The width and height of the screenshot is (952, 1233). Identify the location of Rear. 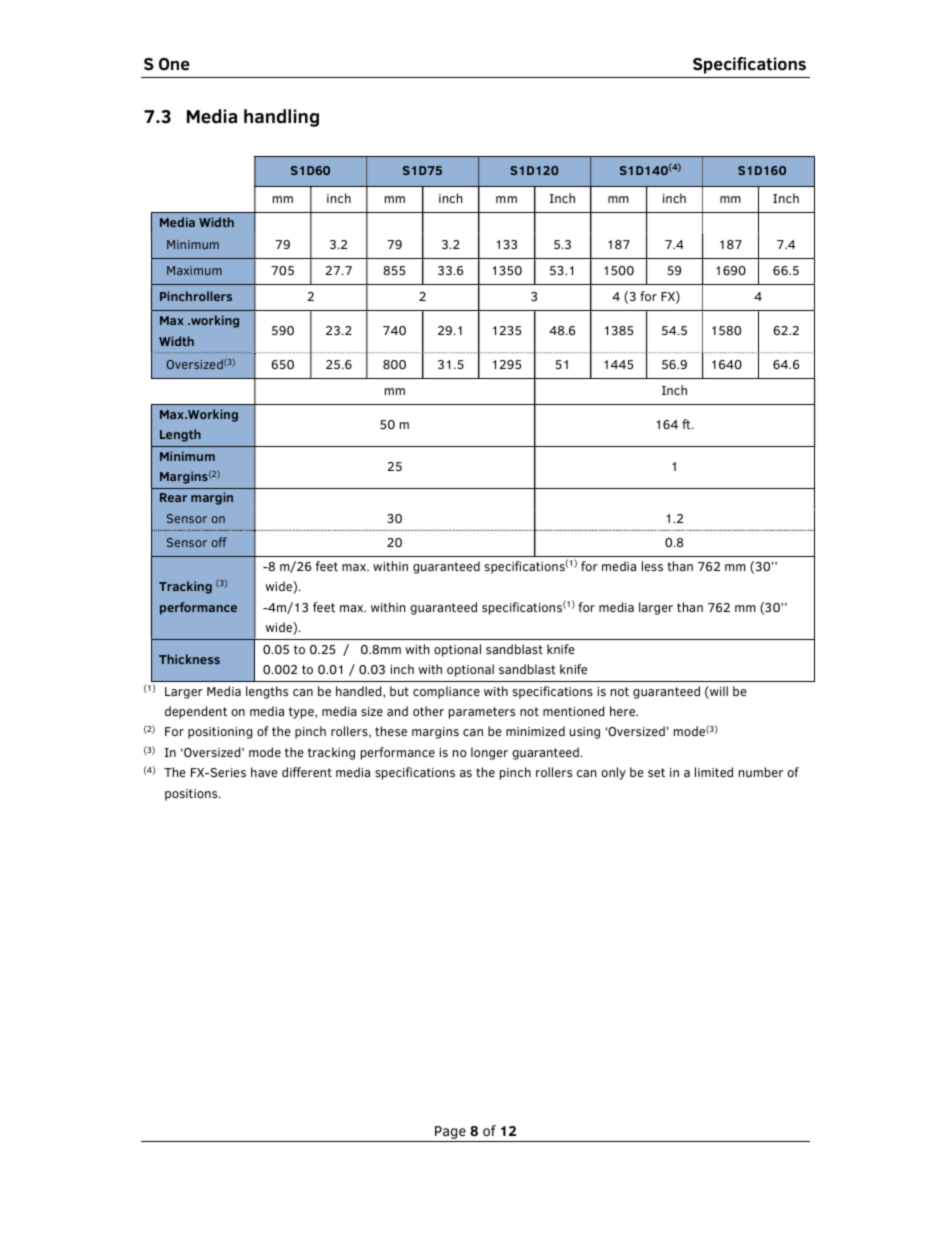
(173, 497).
